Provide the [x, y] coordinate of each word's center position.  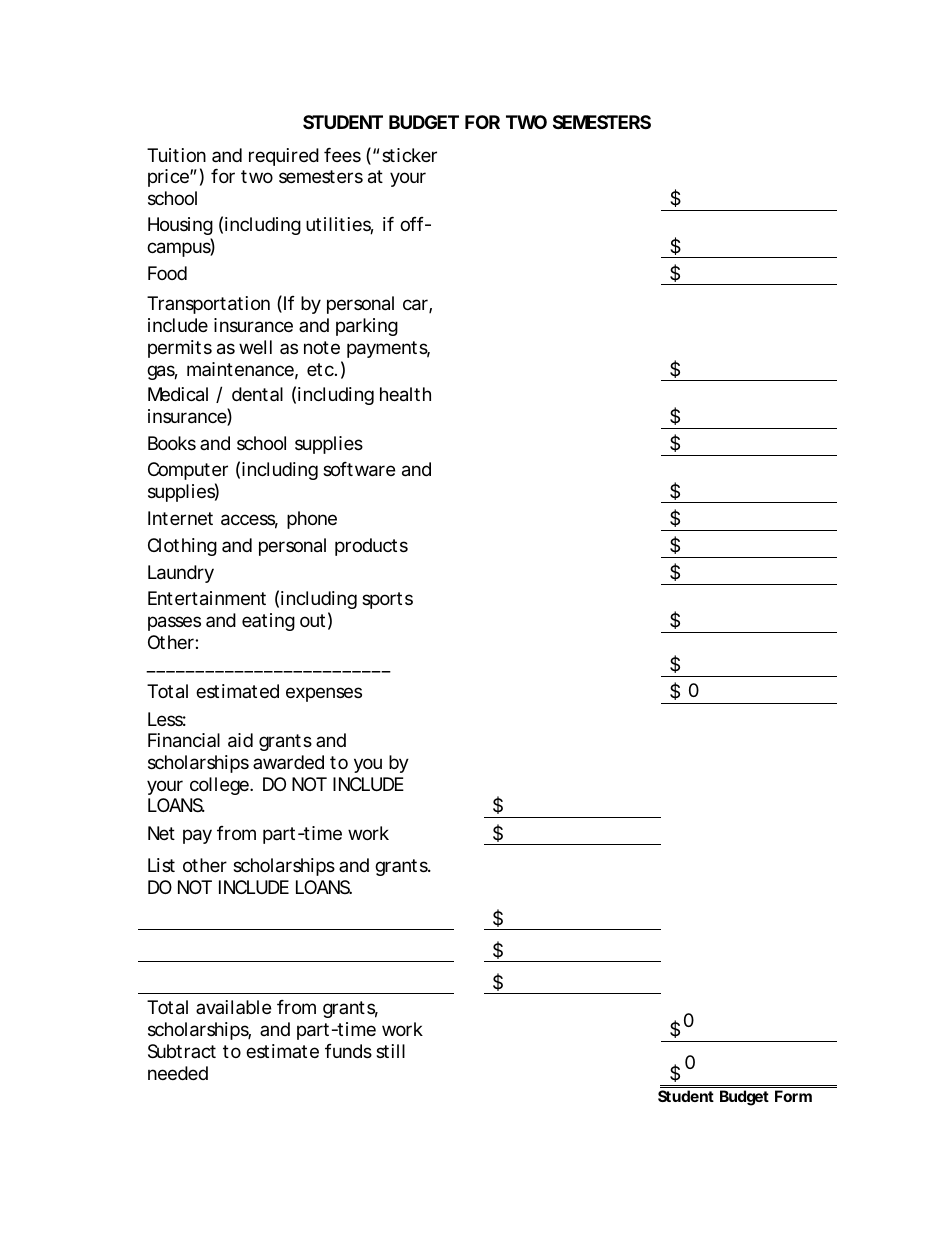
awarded [288, 762]
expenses [324, 694]
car [417, 306]
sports [387, 600]
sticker [409, 155]
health [405, 394]
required [284, 157]
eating [268, 622]
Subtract [182, 1051]
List [161, 865]
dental [257, 394]
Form [793, 1096]
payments [388, 349]
